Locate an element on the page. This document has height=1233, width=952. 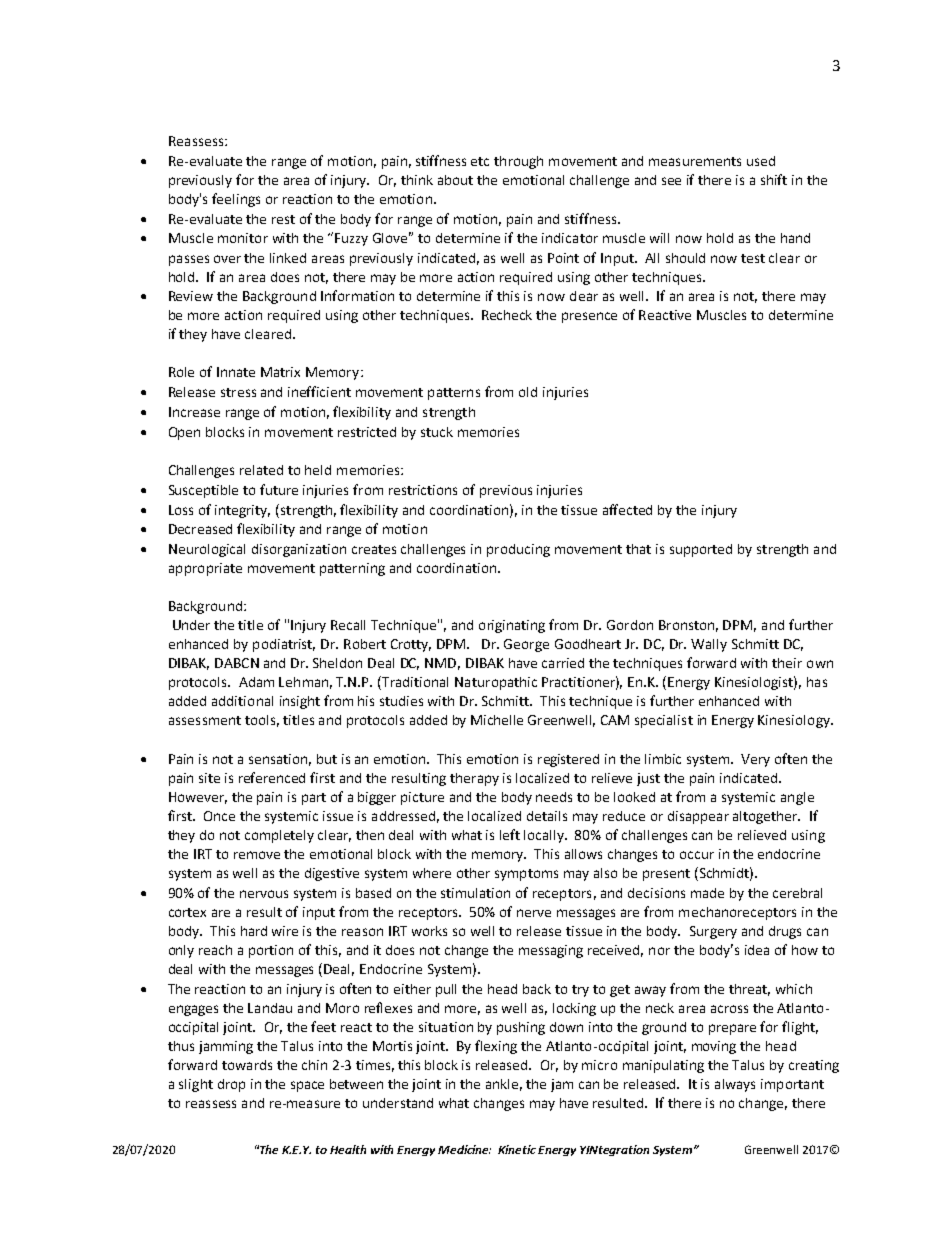
George is located at coordinates (526, 645).
